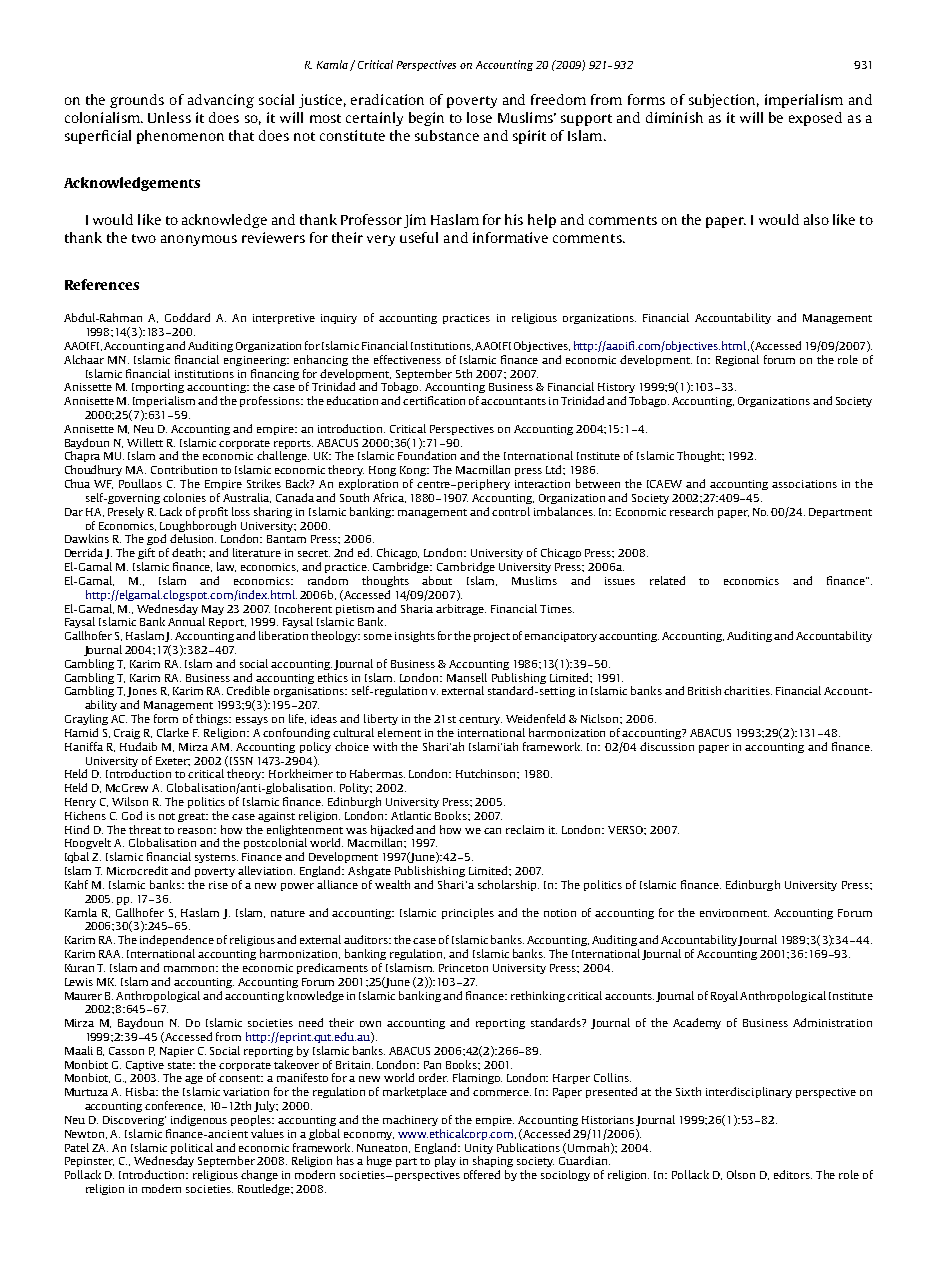 The width and height of the document is (944, 1288). I want to click on research, so click(691, 511).
